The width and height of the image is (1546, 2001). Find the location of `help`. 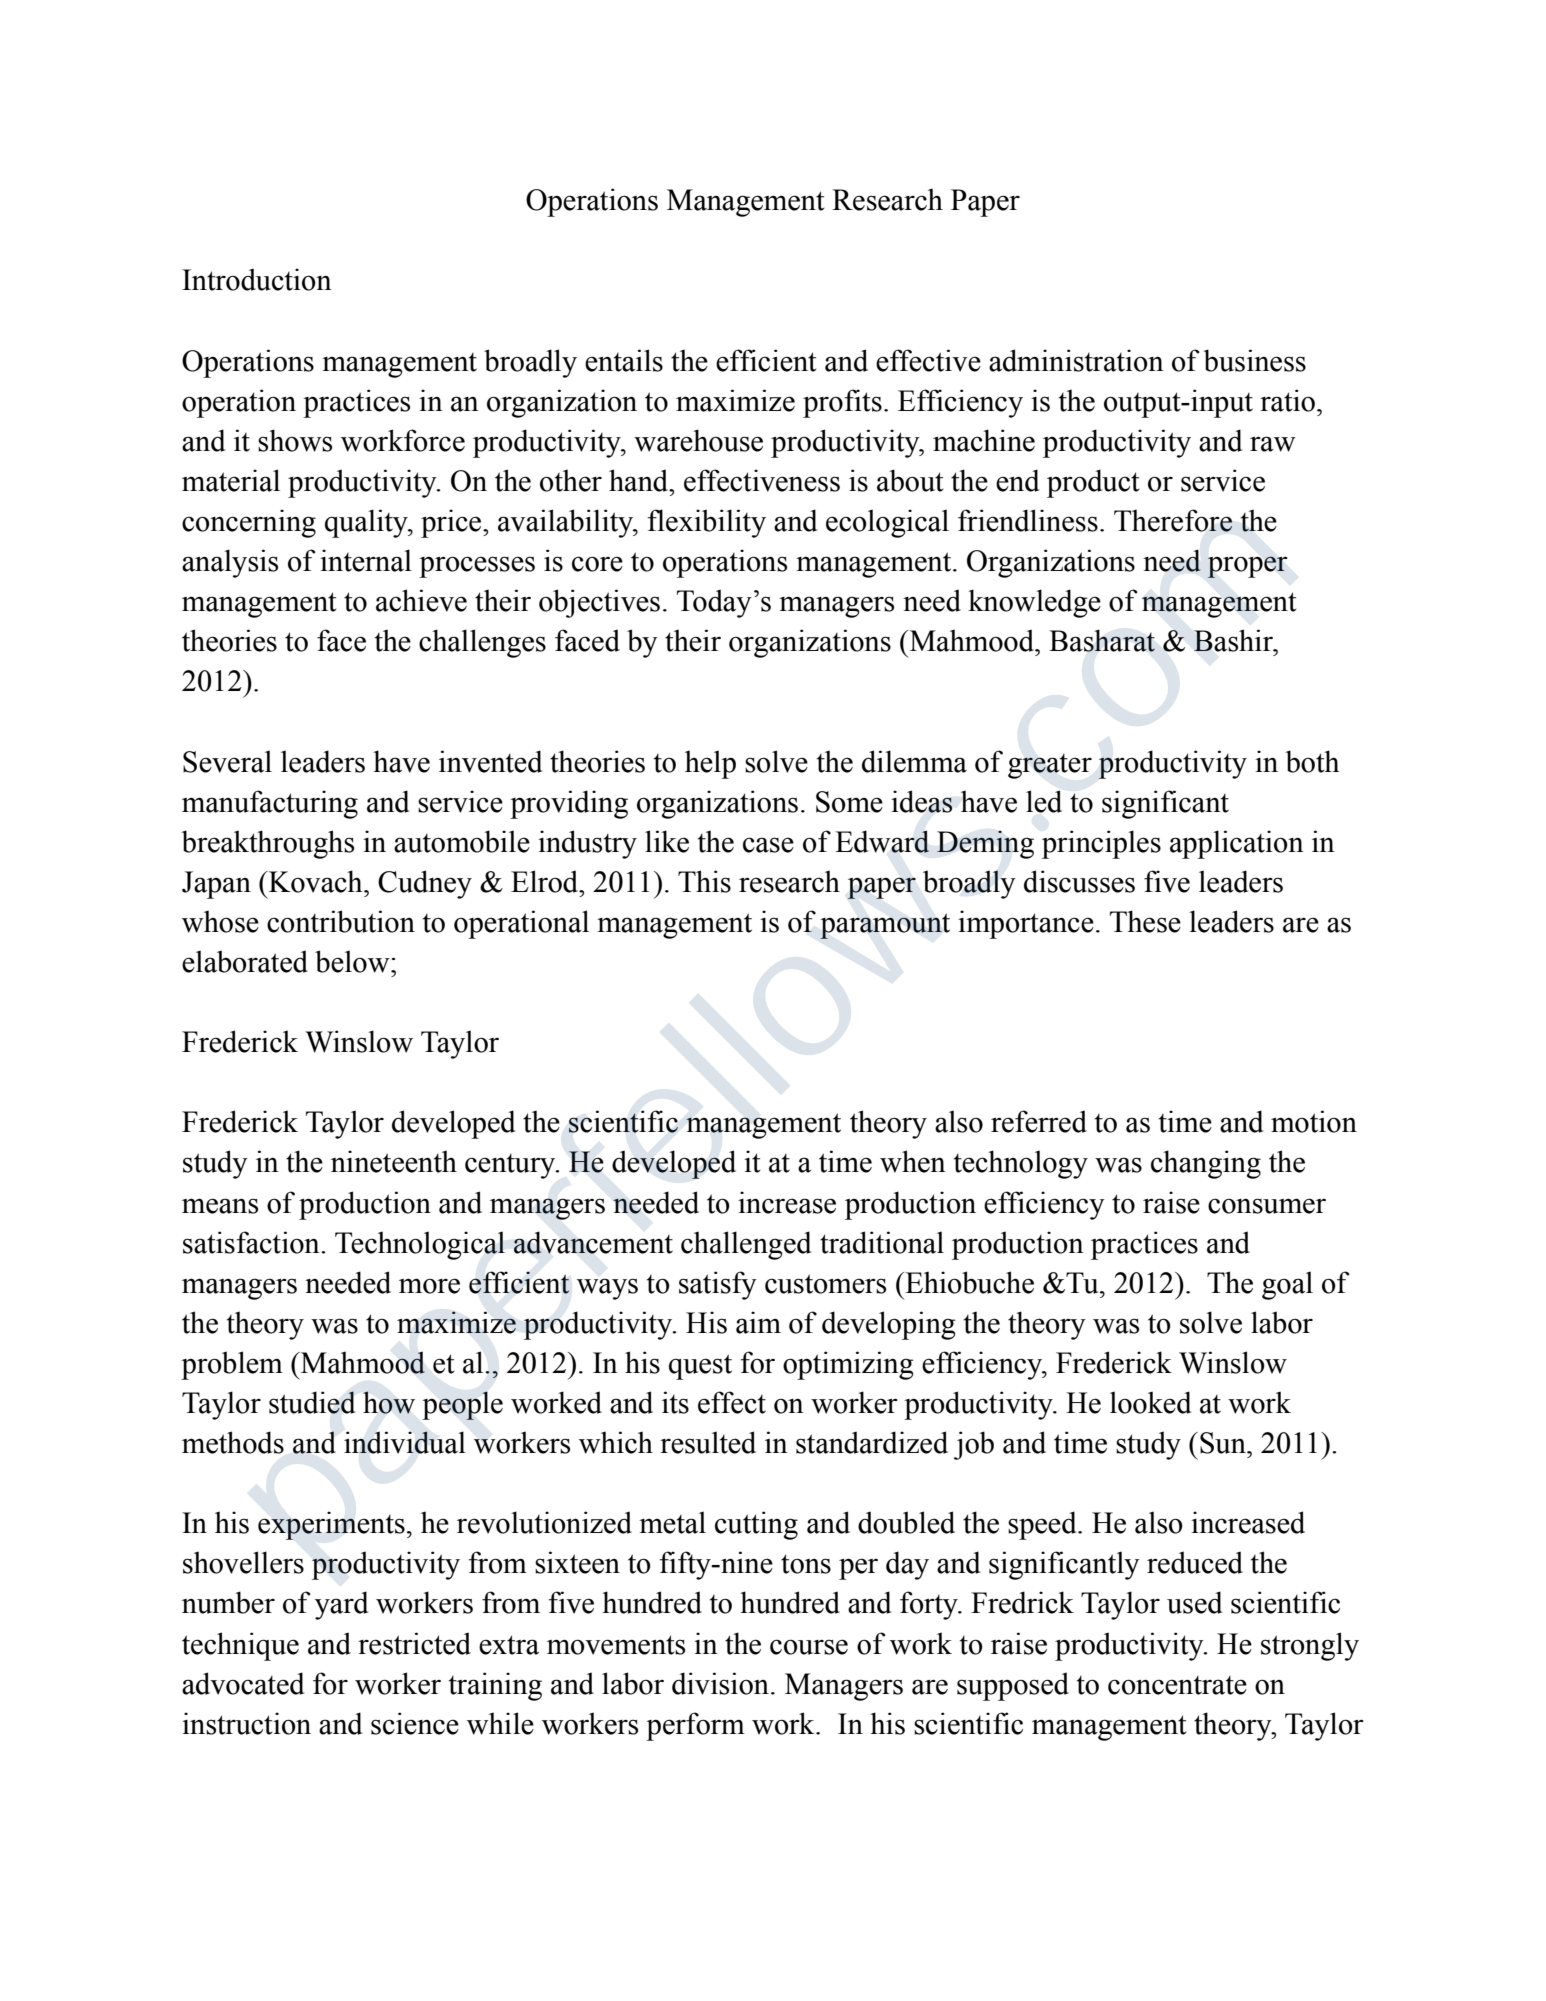

help is located at coordinates (710, 764).
